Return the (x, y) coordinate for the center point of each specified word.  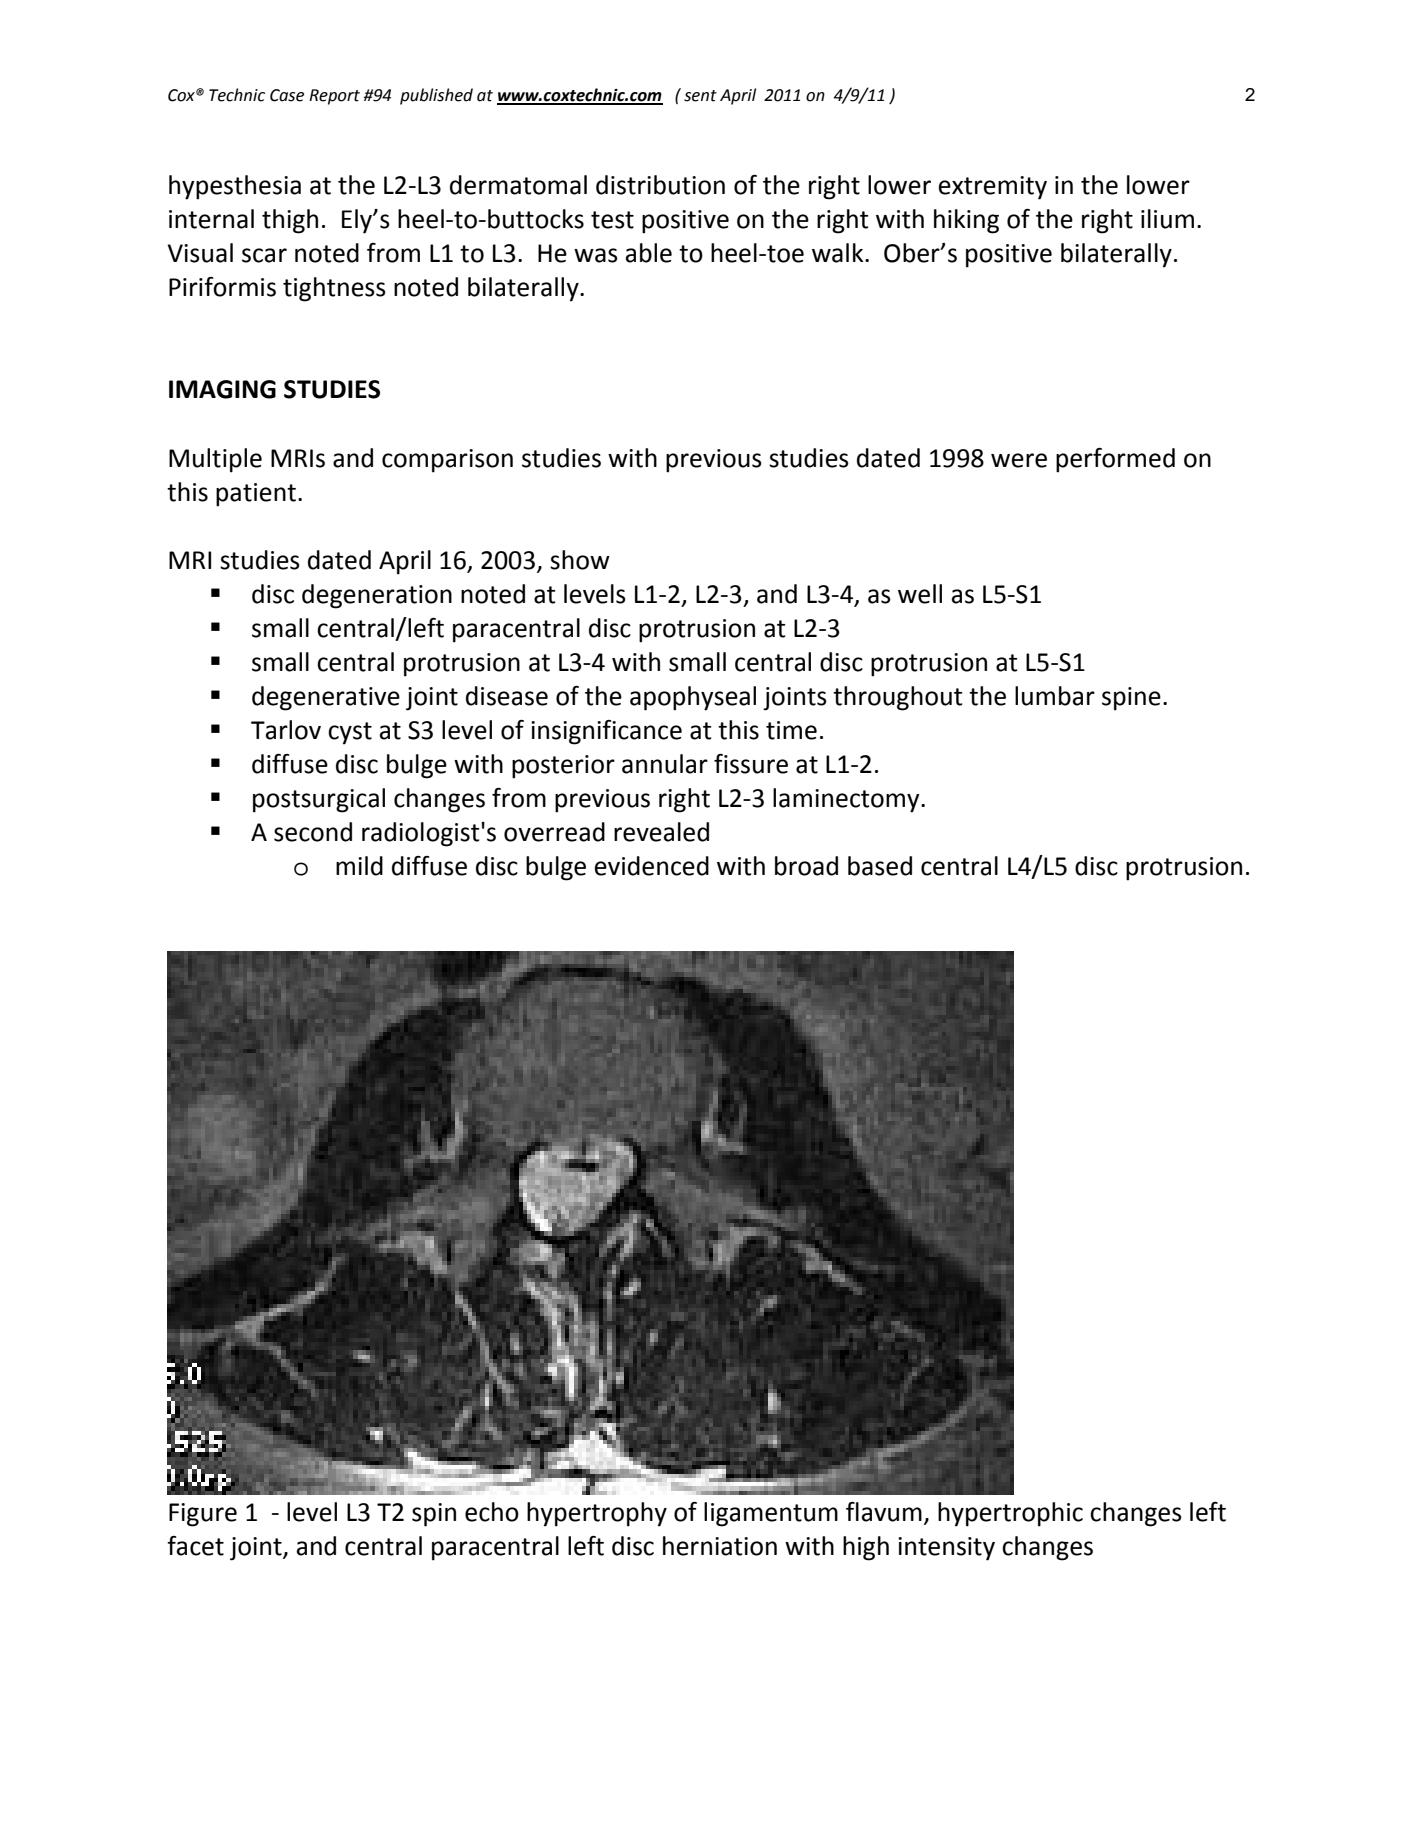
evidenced (652, 866)
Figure (203, 1515)
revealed (661, 832)
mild (359, 866)
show (580, 560)
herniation (720, 1546)
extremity (993, 188)
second (313, 832)
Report (334, 97)
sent (700, 96)
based (880, 866)
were (1019, 460)
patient (256, 495)
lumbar (1055, 696)
